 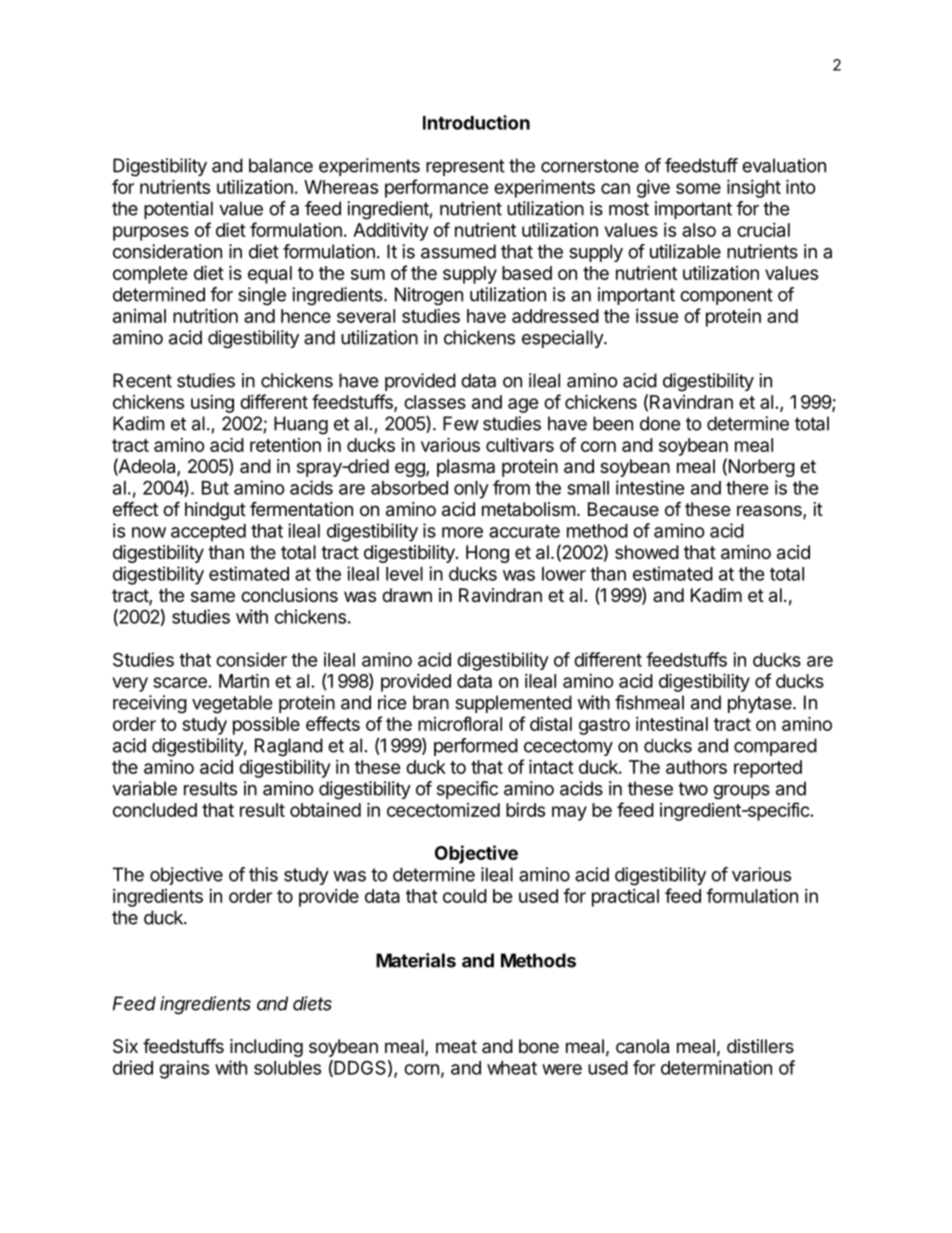 I want to click on some, so click(x=698, y=188).
